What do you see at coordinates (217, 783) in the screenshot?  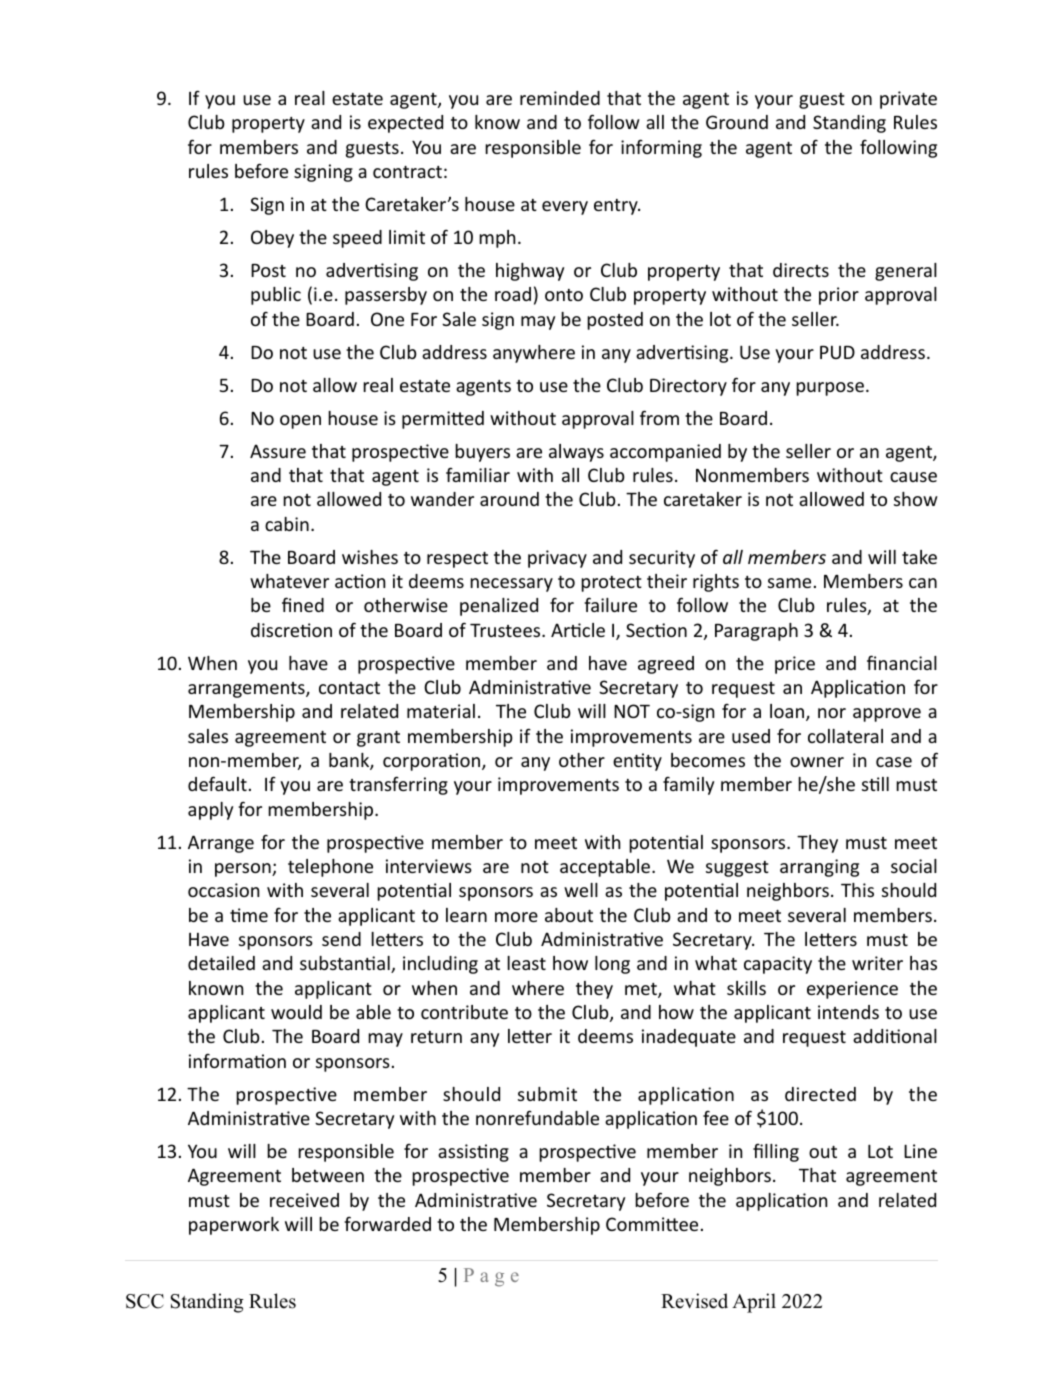 I see `default` at bounding box center [217, 783].
